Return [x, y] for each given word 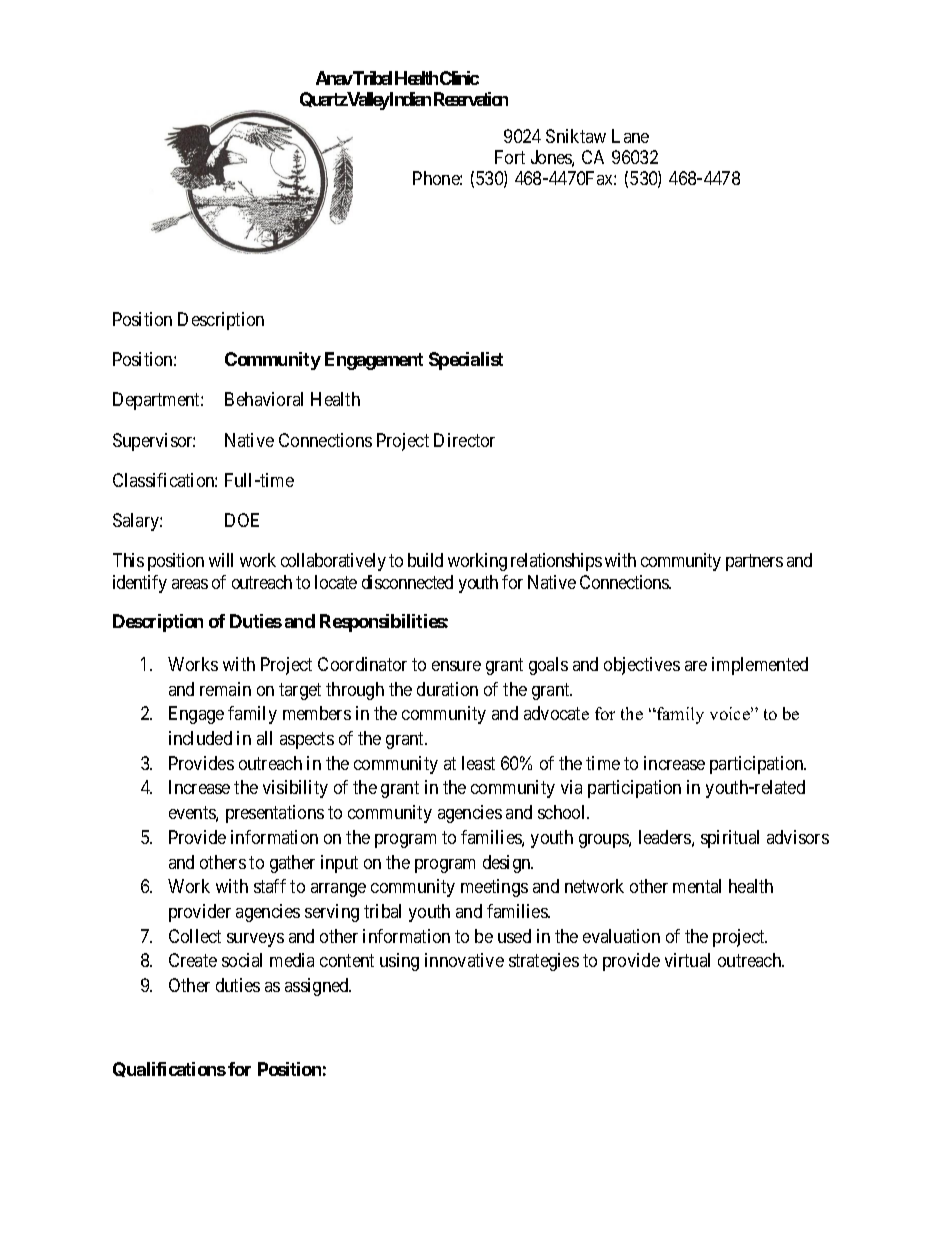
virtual [687, 960]
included [200, 738]
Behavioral [264, 399]
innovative [464, 960]
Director [464, 440]
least [478, 763]
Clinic [459, 78]
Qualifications [169, 1069]
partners [754, 563]
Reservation [471, 99]
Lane [630, 136]
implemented [760, 666]
